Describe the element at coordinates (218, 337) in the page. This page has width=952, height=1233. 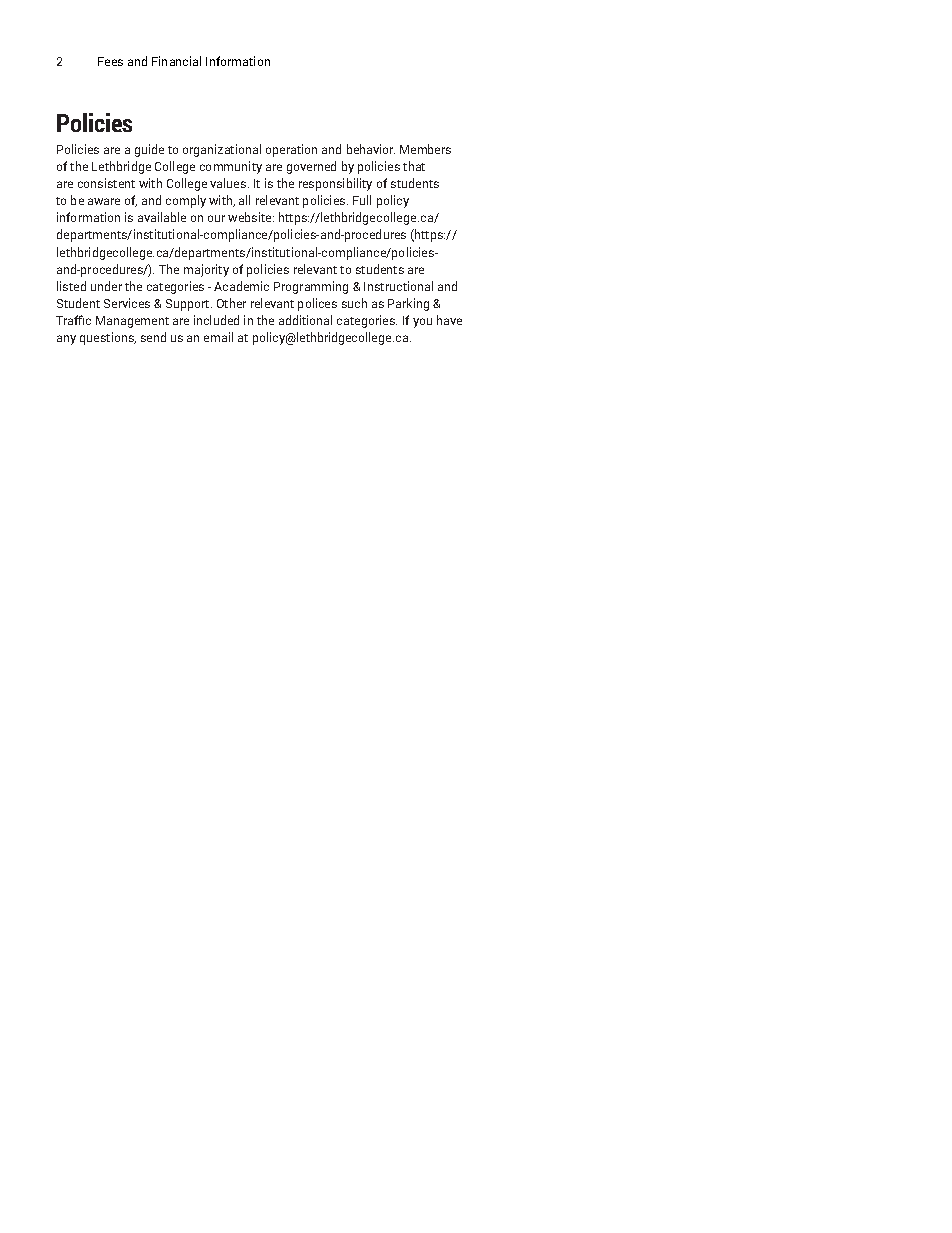
I see `email` at that location.
